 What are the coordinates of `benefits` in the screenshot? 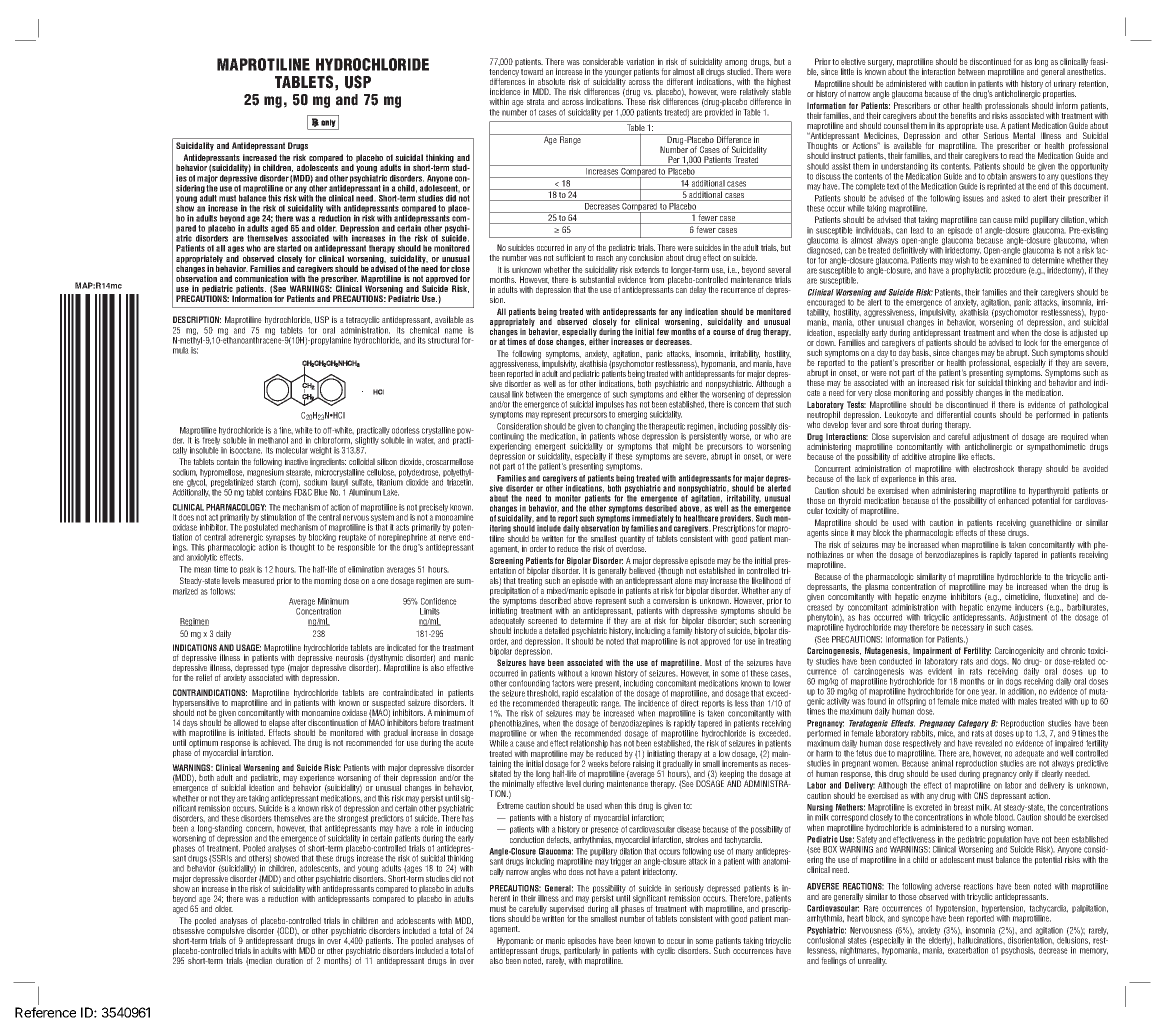 It's located at (964, 115).
